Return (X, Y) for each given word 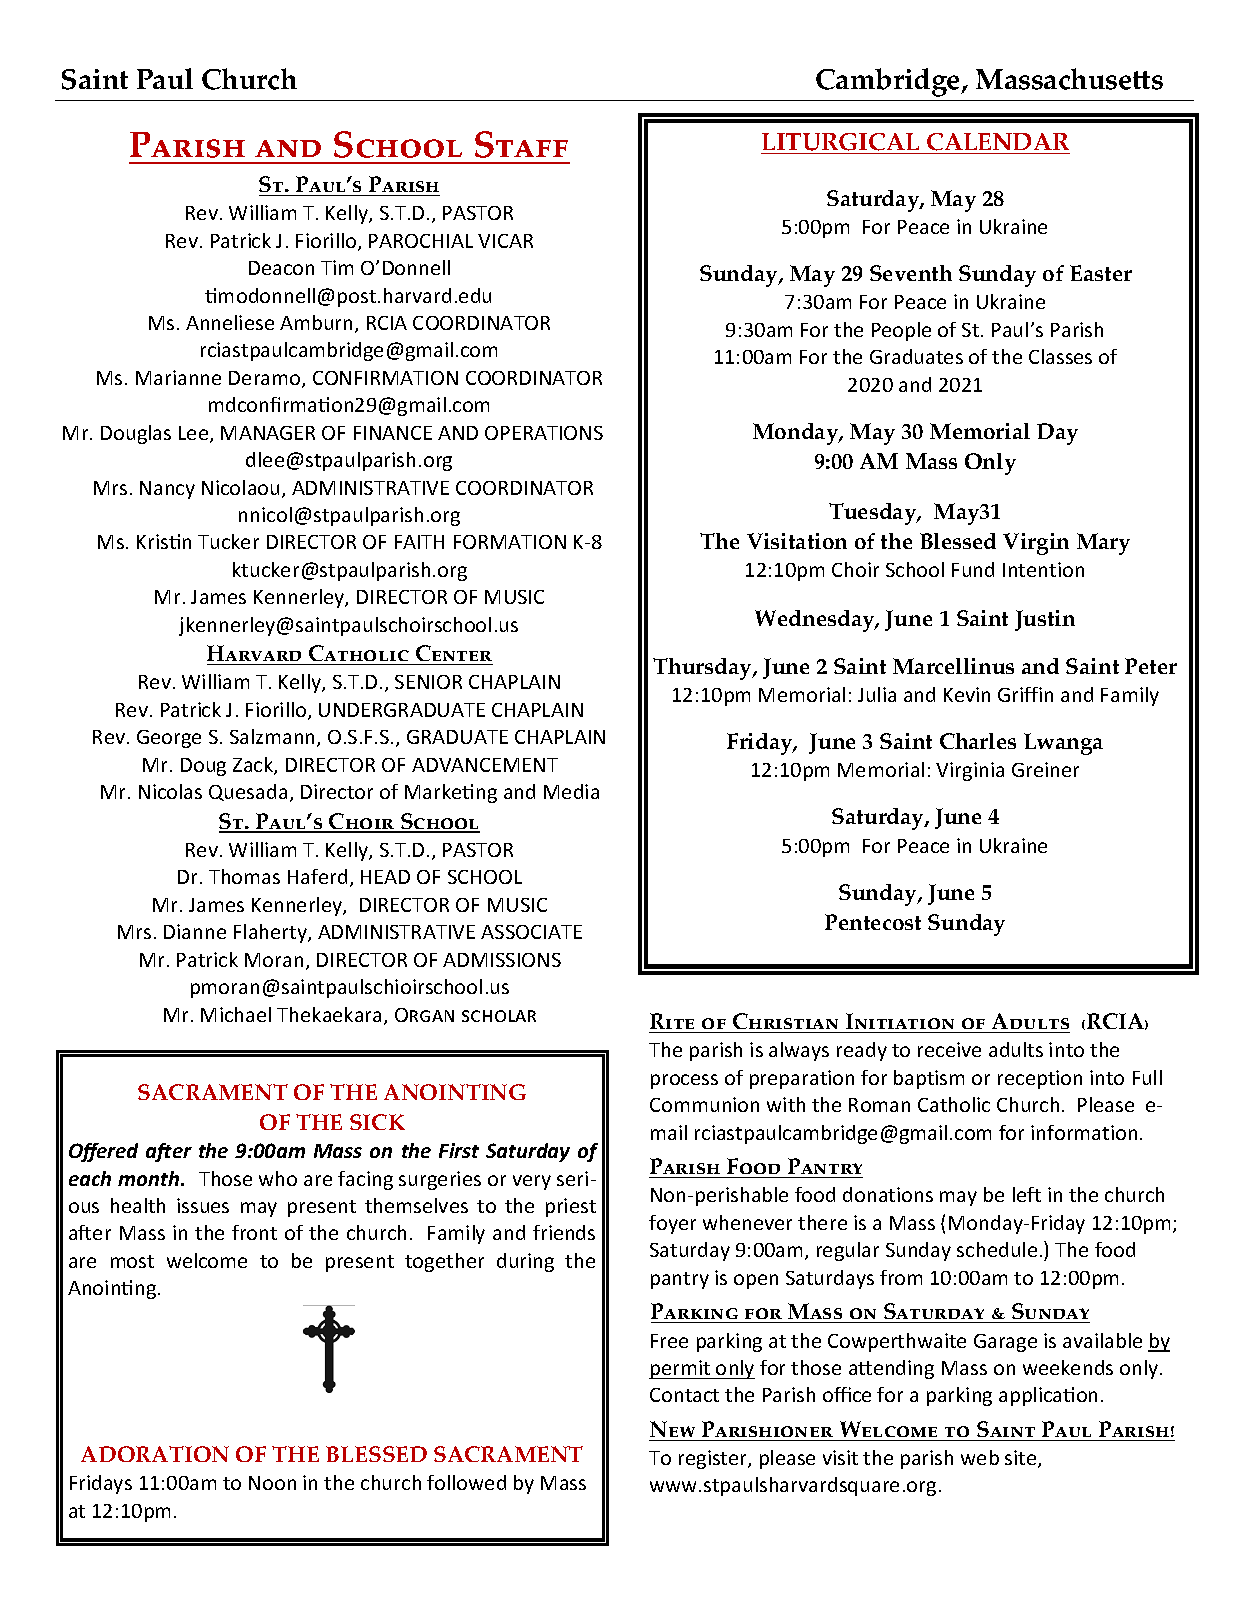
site (1022, 1459)
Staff (521, 144)
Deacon (281, 268)
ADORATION (155, 1454)
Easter (1101, 273)
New (672, 1429)
